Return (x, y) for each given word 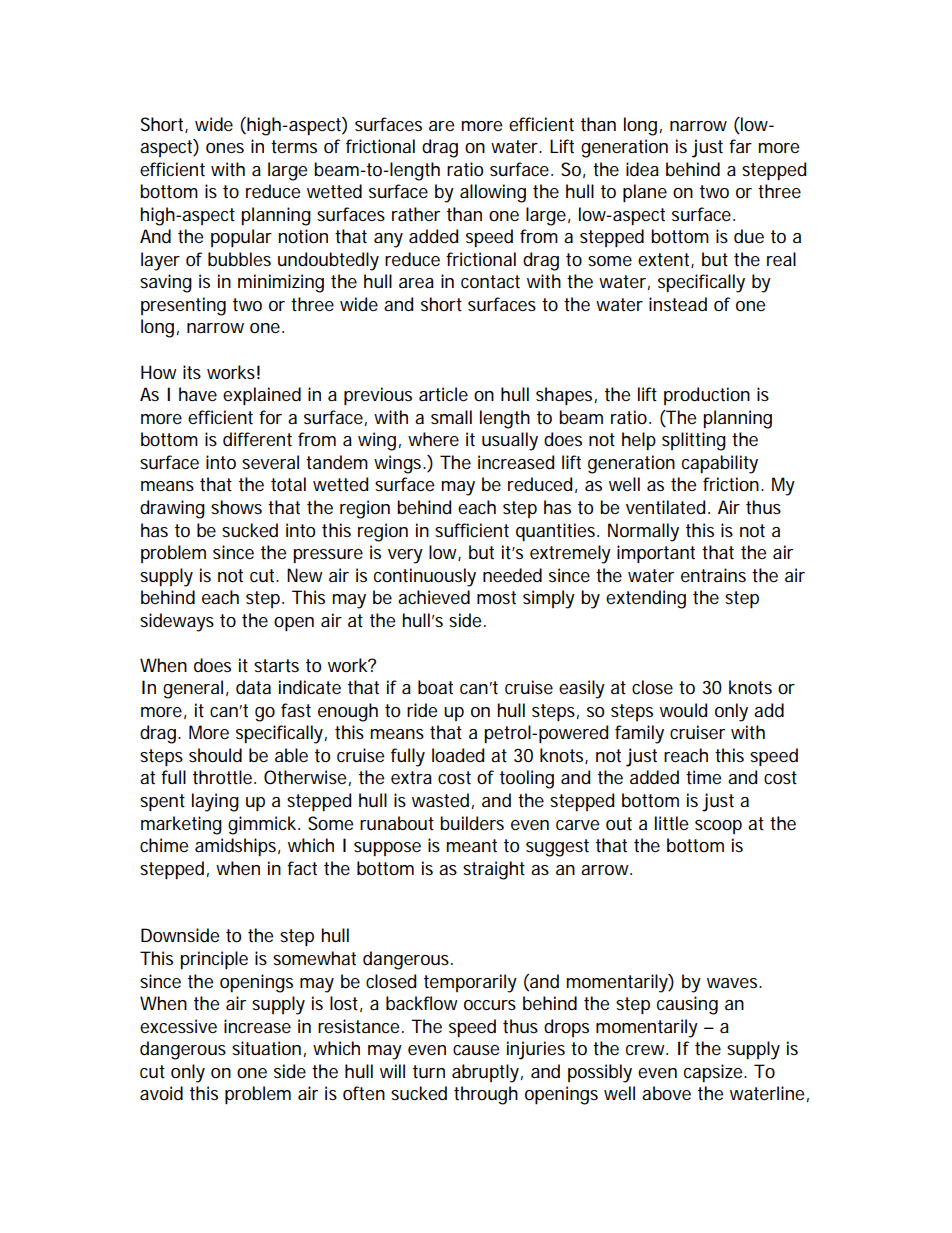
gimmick (263, 825)
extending (646, 599)
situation (266, 1048)
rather (416, 214)
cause (476, 1050)
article (443, 394)
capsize (714, 1073)
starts (276, 666)
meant (472, 846)
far (740, 146)
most (496, 598)
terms (294, 146)
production (707, 396)
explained (262, 396)
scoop (718, 827)
